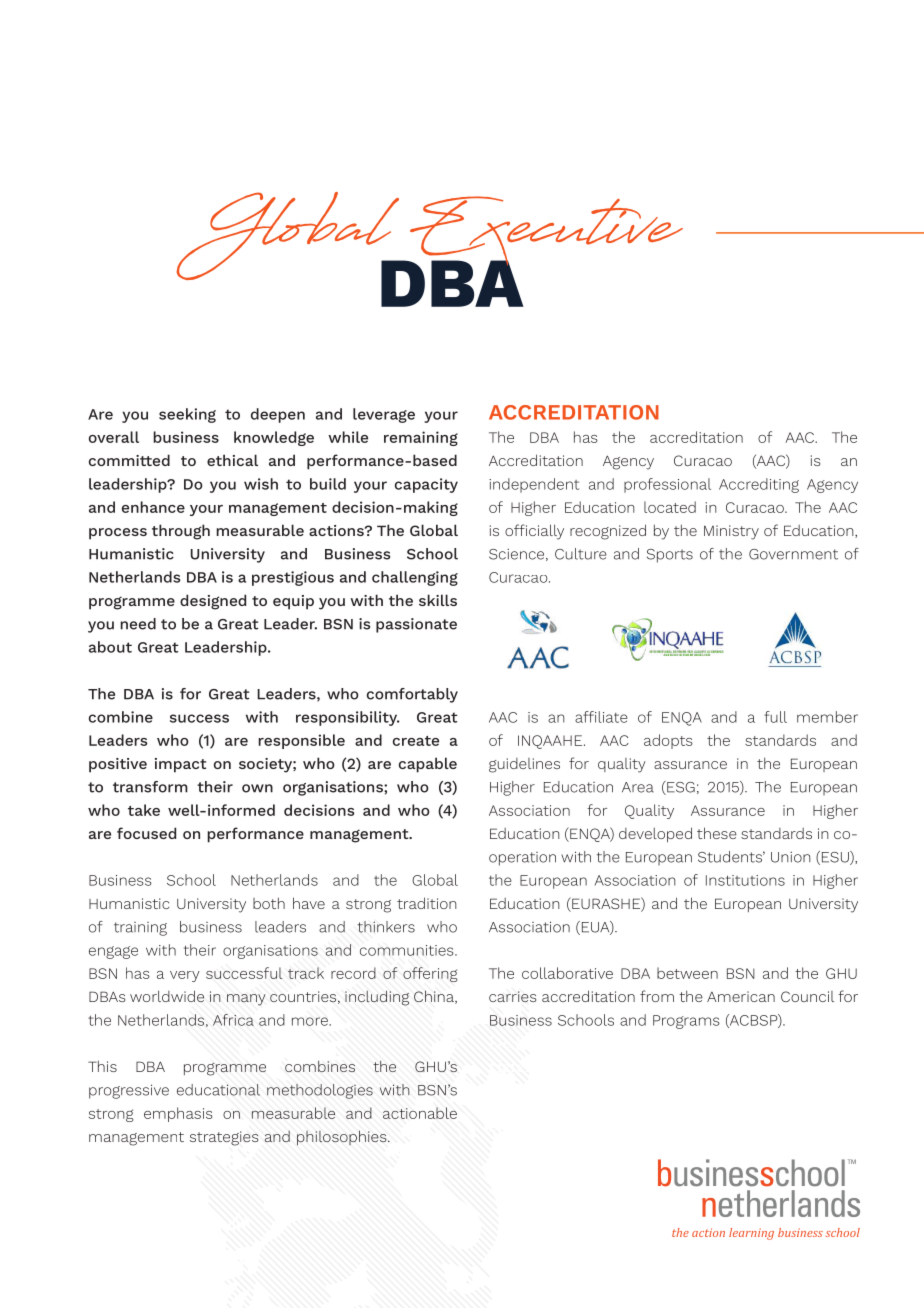 The image size is (924, 1308). What do you see at coordinates (427, 903) in the screenshot?
I see `tradition` at bounding box center [427, 903].
